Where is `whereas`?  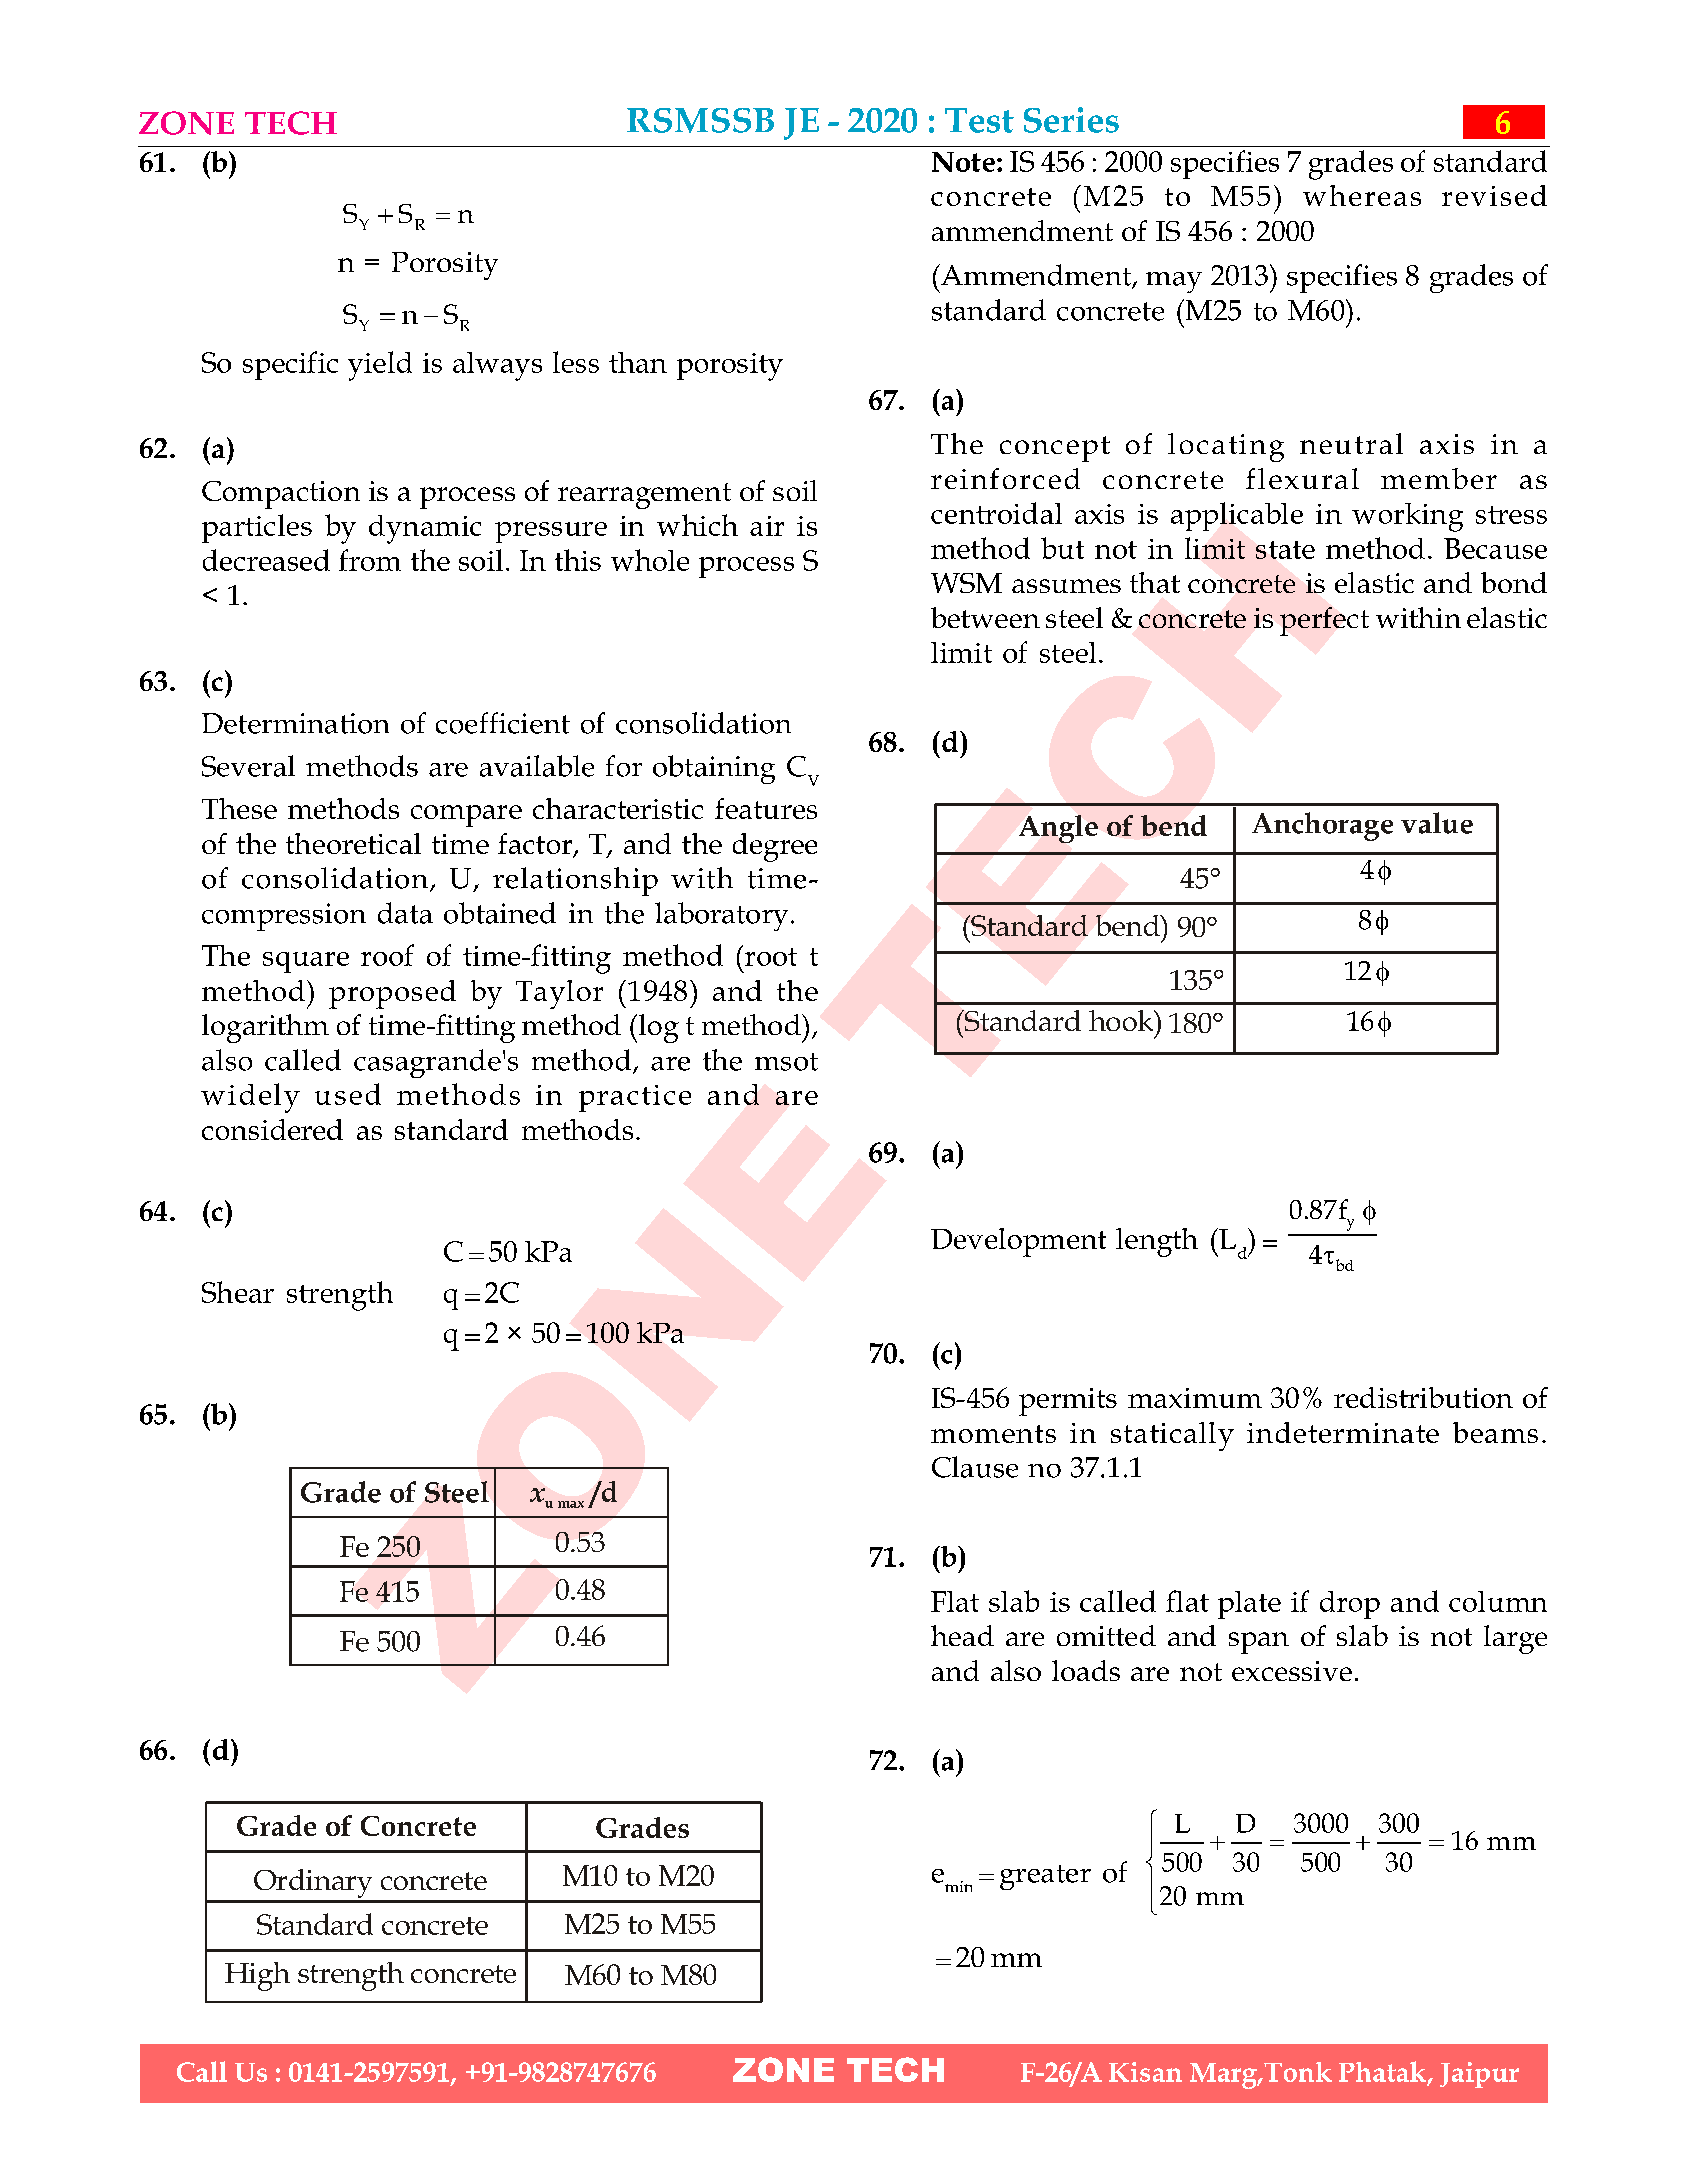
whereas is located at coordinates (1362, 195).
